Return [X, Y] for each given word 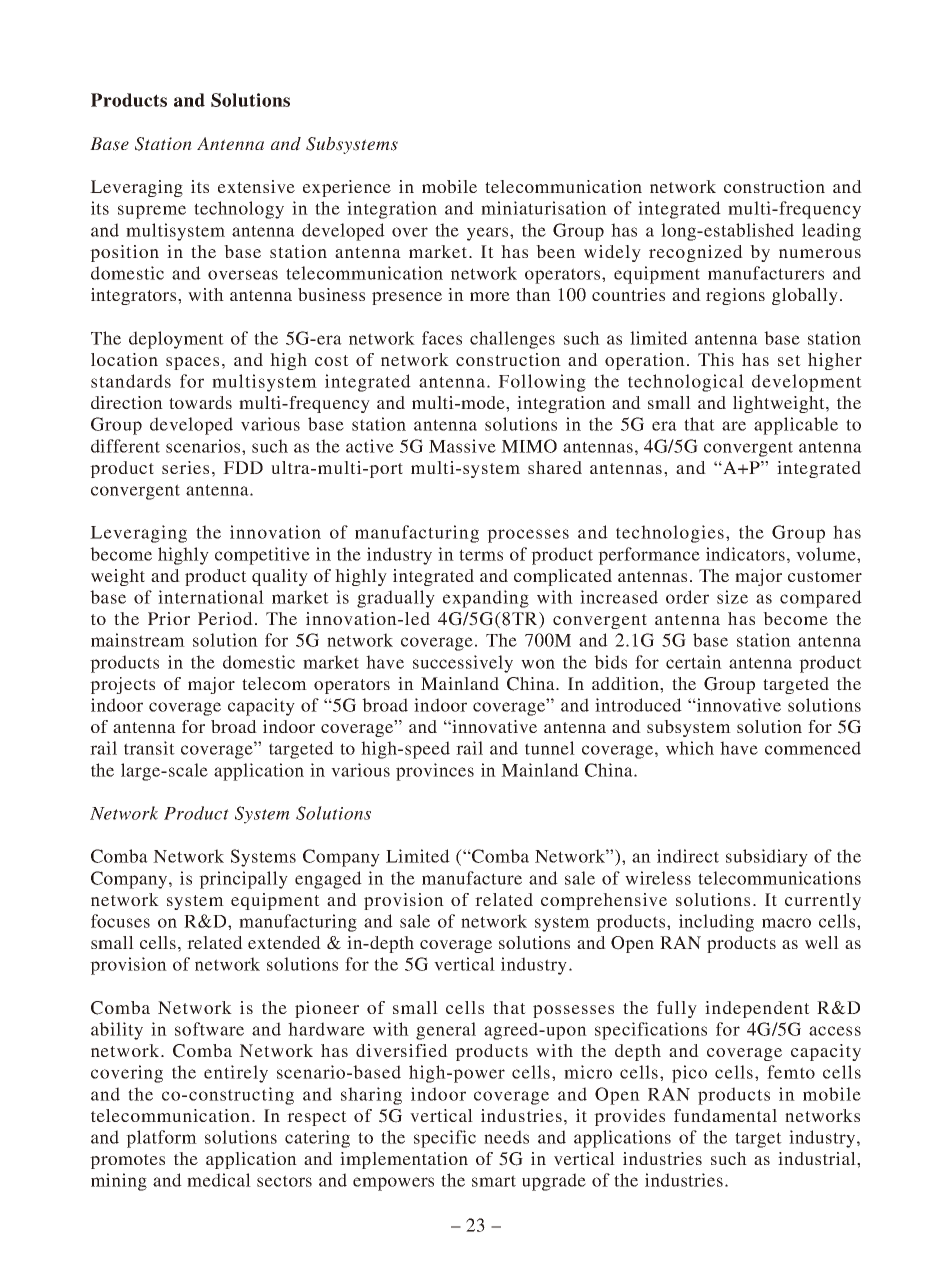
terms [481, 555]
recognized [696, 253]
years [489, 234]
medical [219, 1180]
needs [506, 1137]
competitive [262, 556]
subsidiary [767, 858]
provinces [435, 772]
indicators [745, 554]
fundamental [725, 1115]
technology [239, 210]
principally [243, 880]
